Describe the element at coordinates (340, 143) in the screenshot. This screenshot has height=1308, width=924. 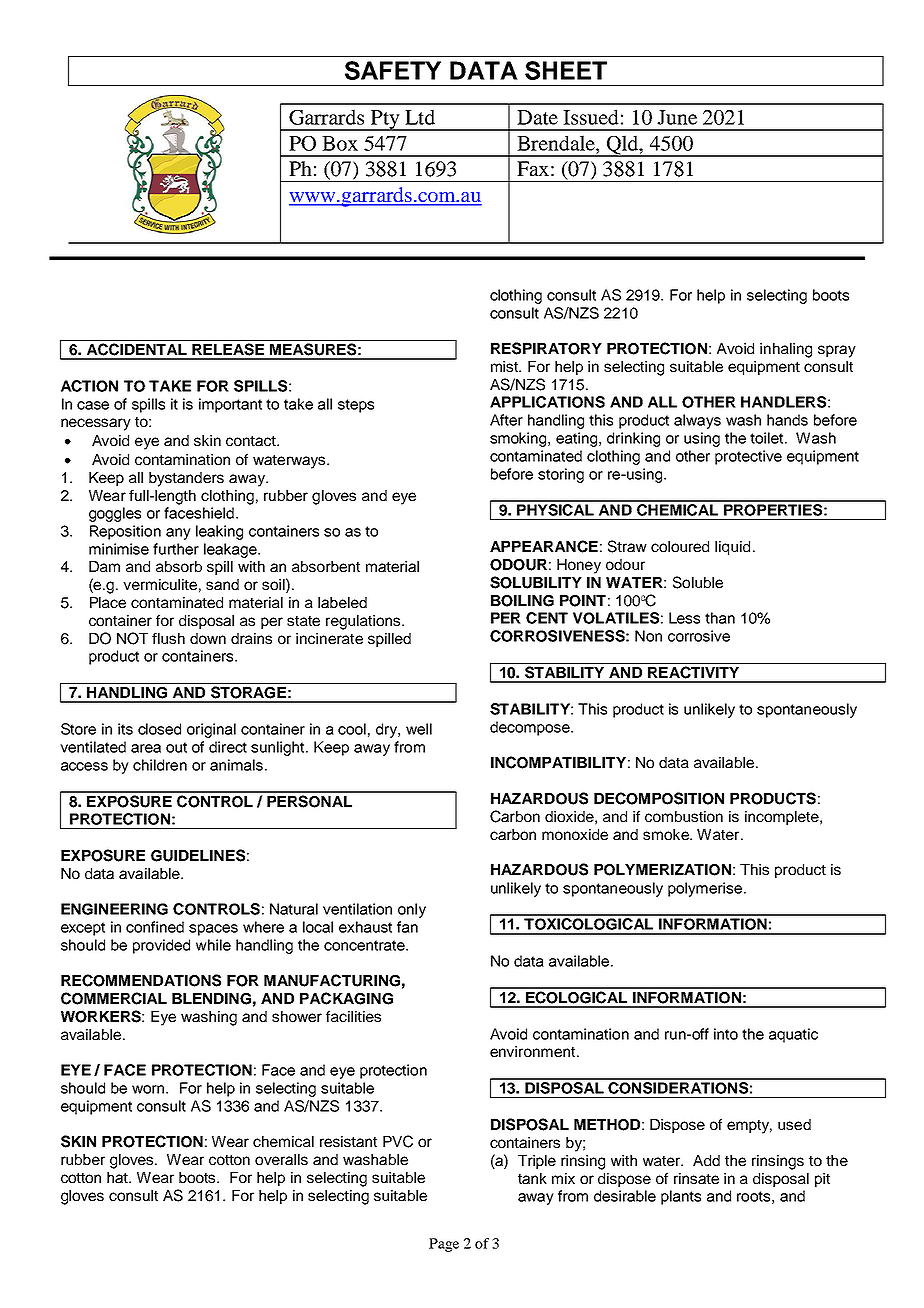
I see `Box` at that location.
